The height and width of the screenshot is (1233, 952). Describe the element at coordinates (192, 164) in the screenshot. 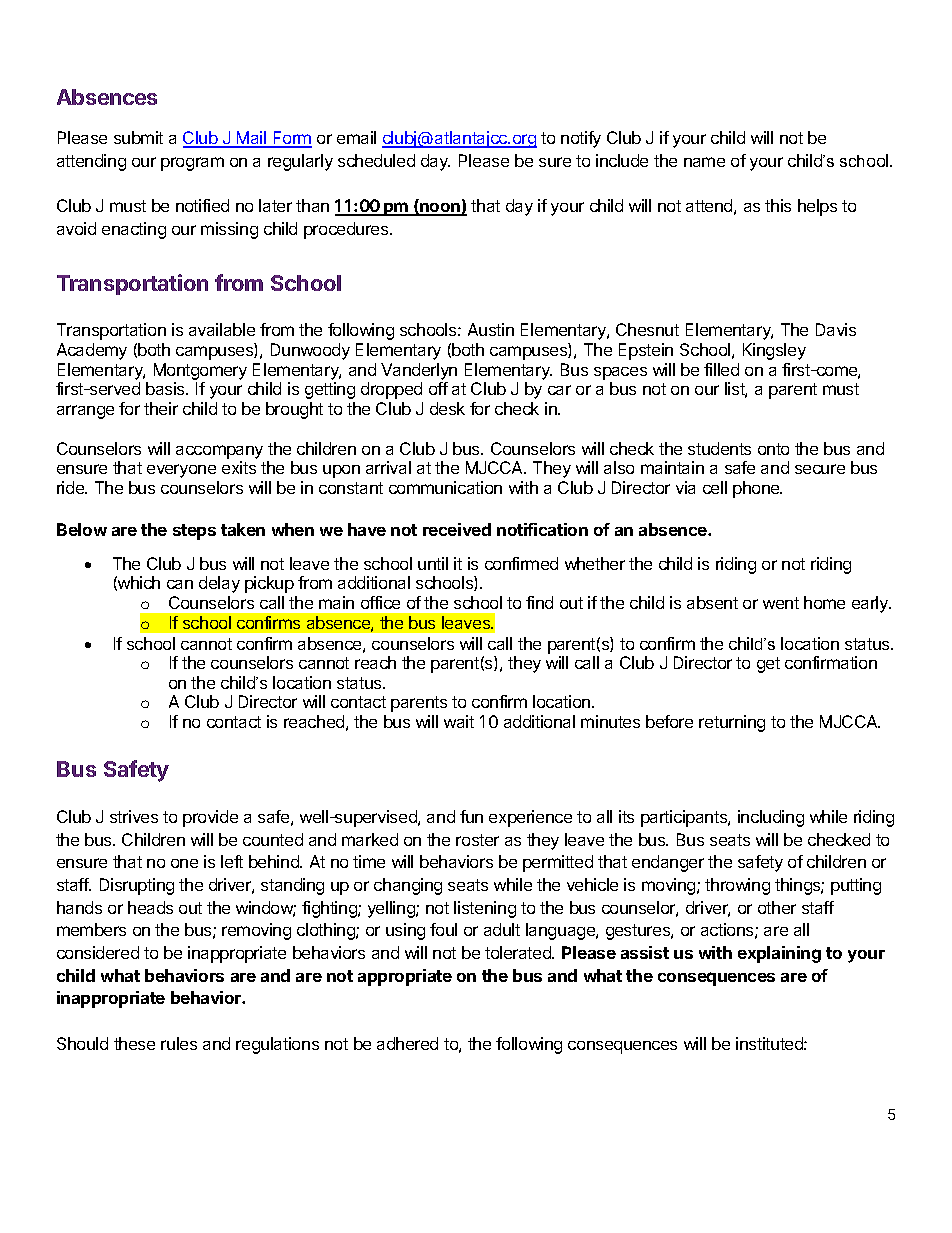

I see `program` at that location.
